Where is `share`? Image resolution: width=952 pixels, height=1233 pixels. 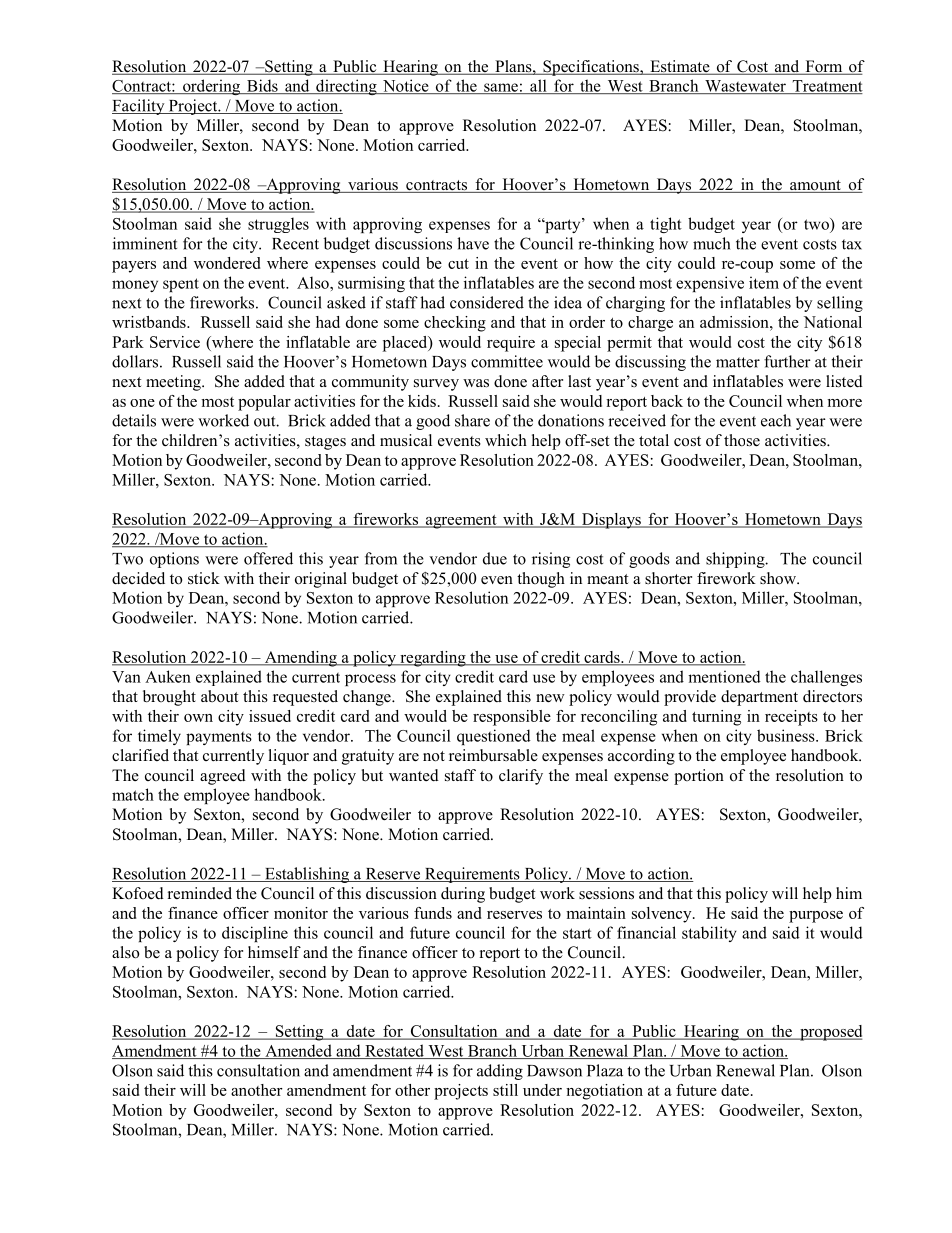
share is located at coordinates (472, 420).
